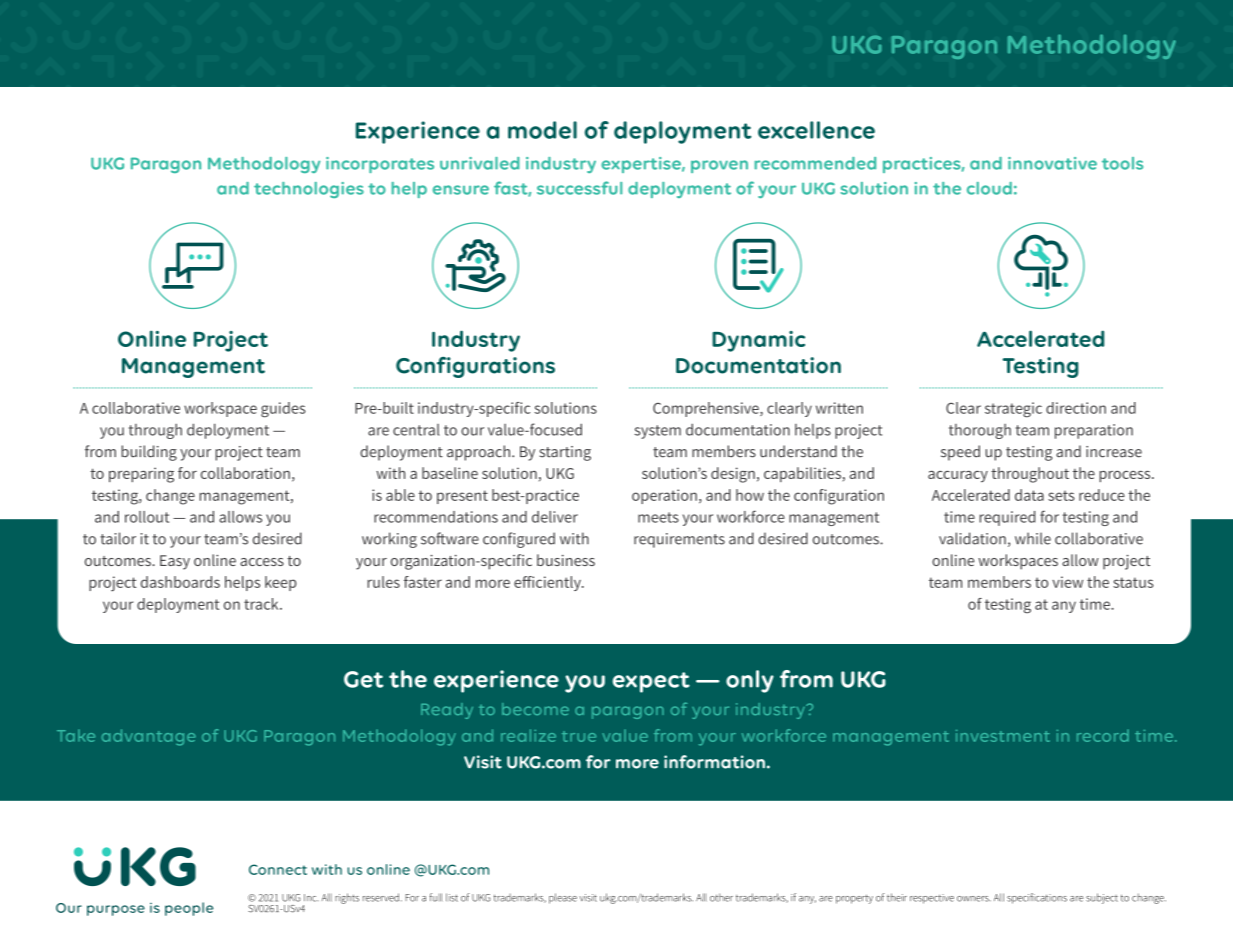 The image size is (1233, 952). Describe the element at coordinates (542, 130) in the screenshot. I see `model` at that location.
